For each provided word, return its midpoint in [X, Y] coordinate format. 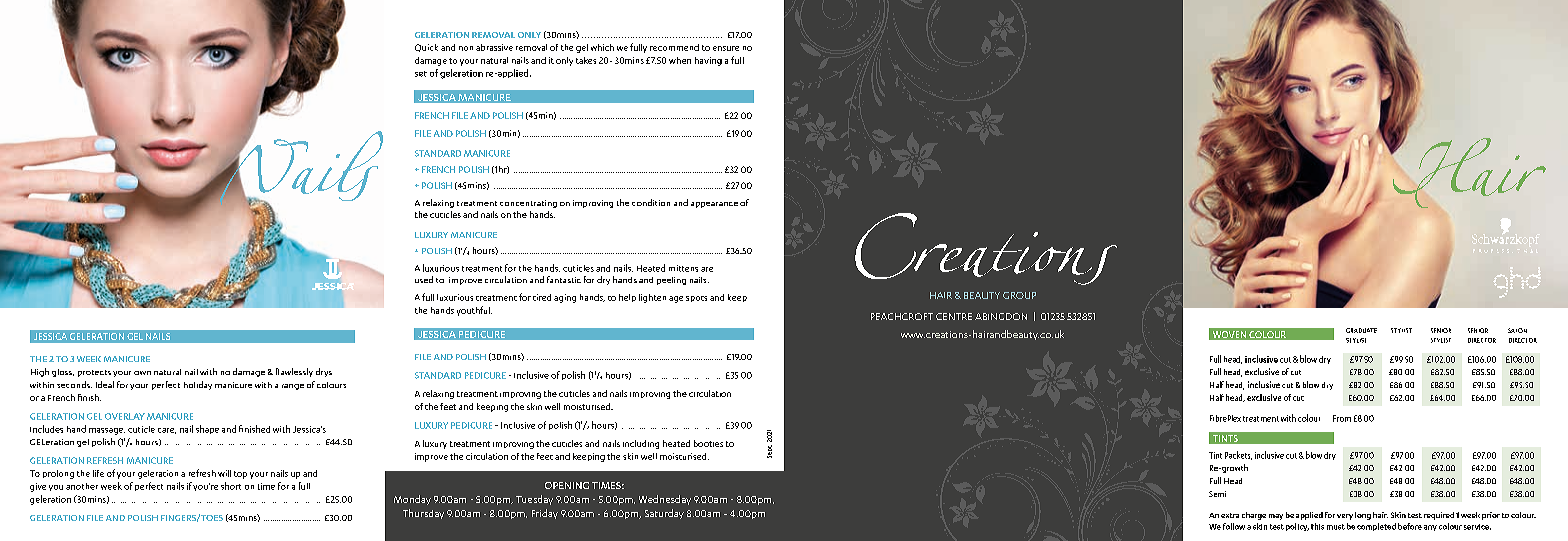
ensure [726, 48]
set [421, 74]
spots [696, 299]
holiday [198, 385]
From [1342, 418]
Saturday [664, 514]
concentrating [528, 204]
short [231, 486]
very [1345, 517]
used [424, 279]
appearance [714, 205]
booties [708, 443]
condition [651, 202]
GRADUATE [1361, 330]
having [708, 61]
